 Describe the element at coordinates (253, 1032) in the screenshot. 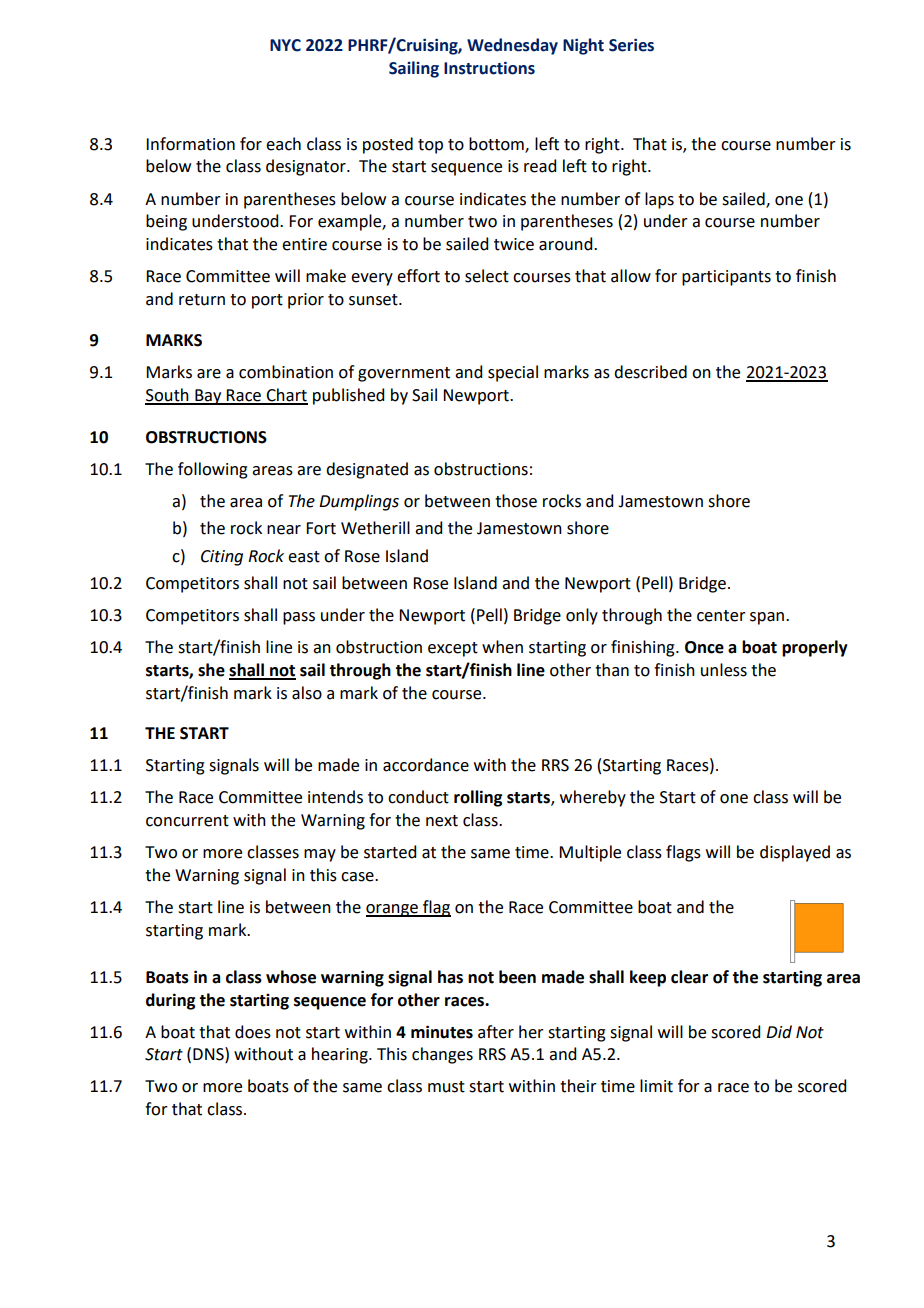

I see `does` at that location.
